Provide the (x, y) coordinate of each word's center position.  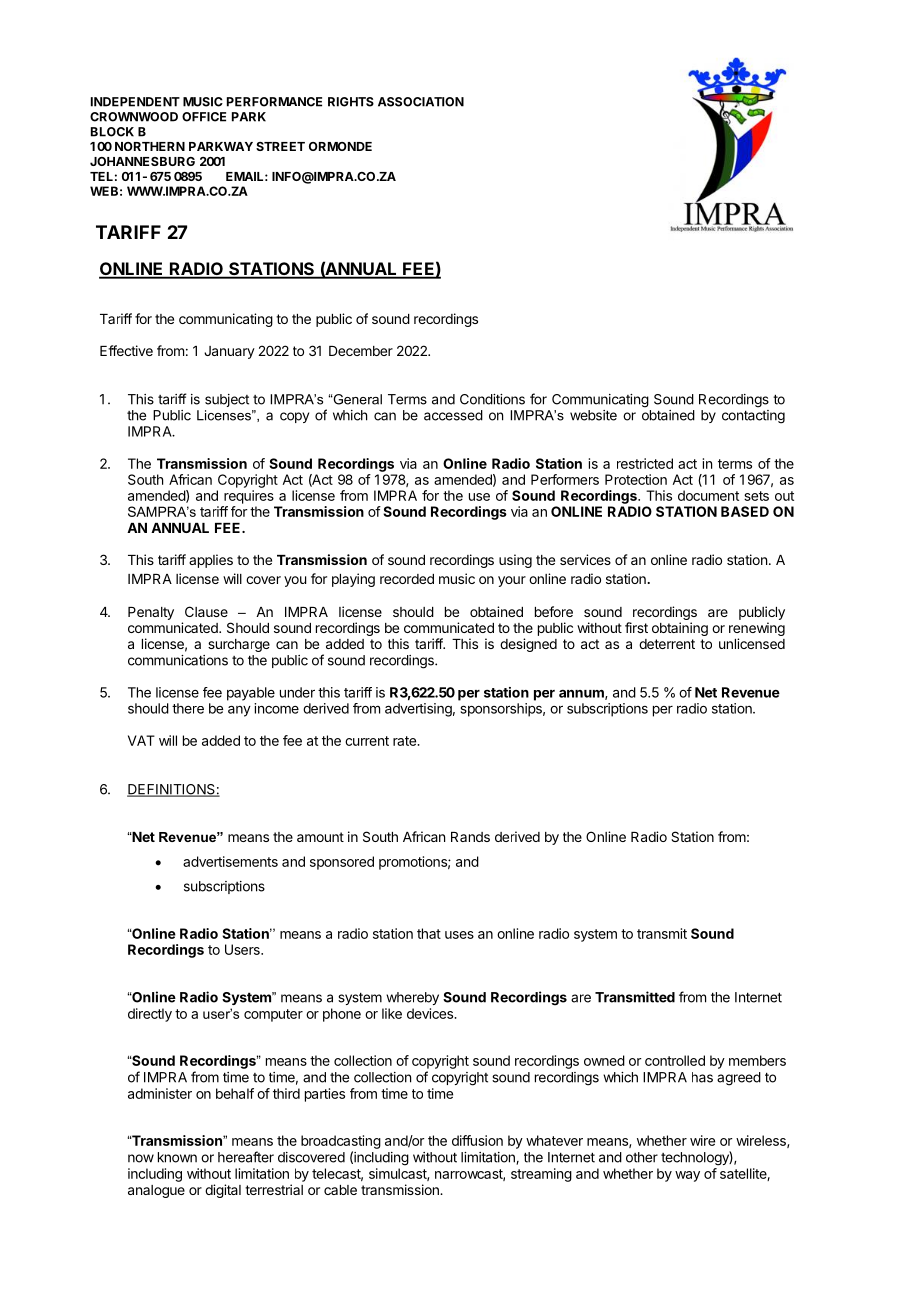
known (177, 1157)
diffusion (477, 1140)
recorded (407, 579)
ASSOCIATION (421, 102)
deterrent (667, 644)
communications (178, 660)
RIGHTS (351, 102)
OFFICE (204, 117)
